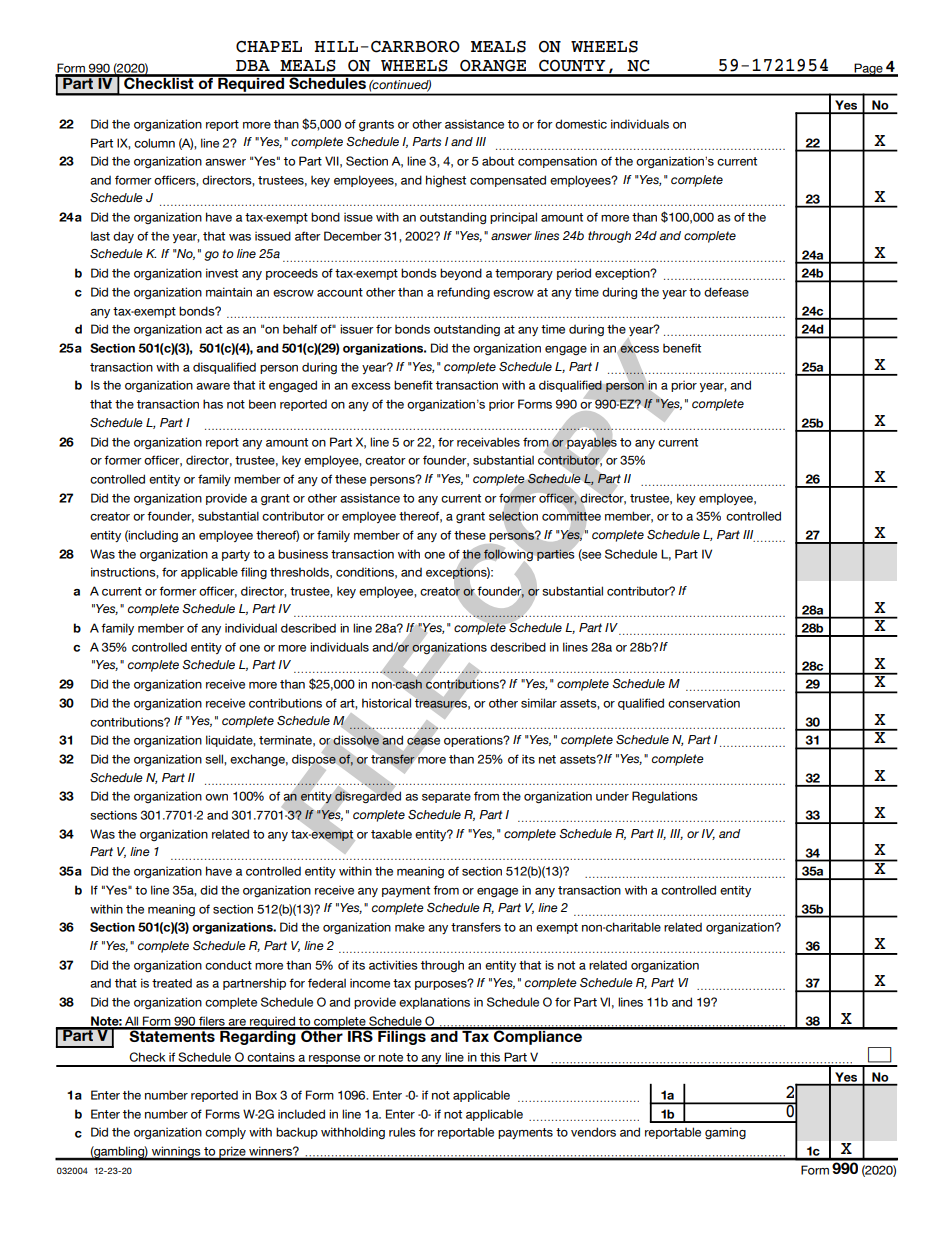 Image resolution: width=952 pixels, height=1233 pixels. What do you see at coordinates (391, 834) in the screenshot?
I see `taxable` at bounding box center [391, 834].
